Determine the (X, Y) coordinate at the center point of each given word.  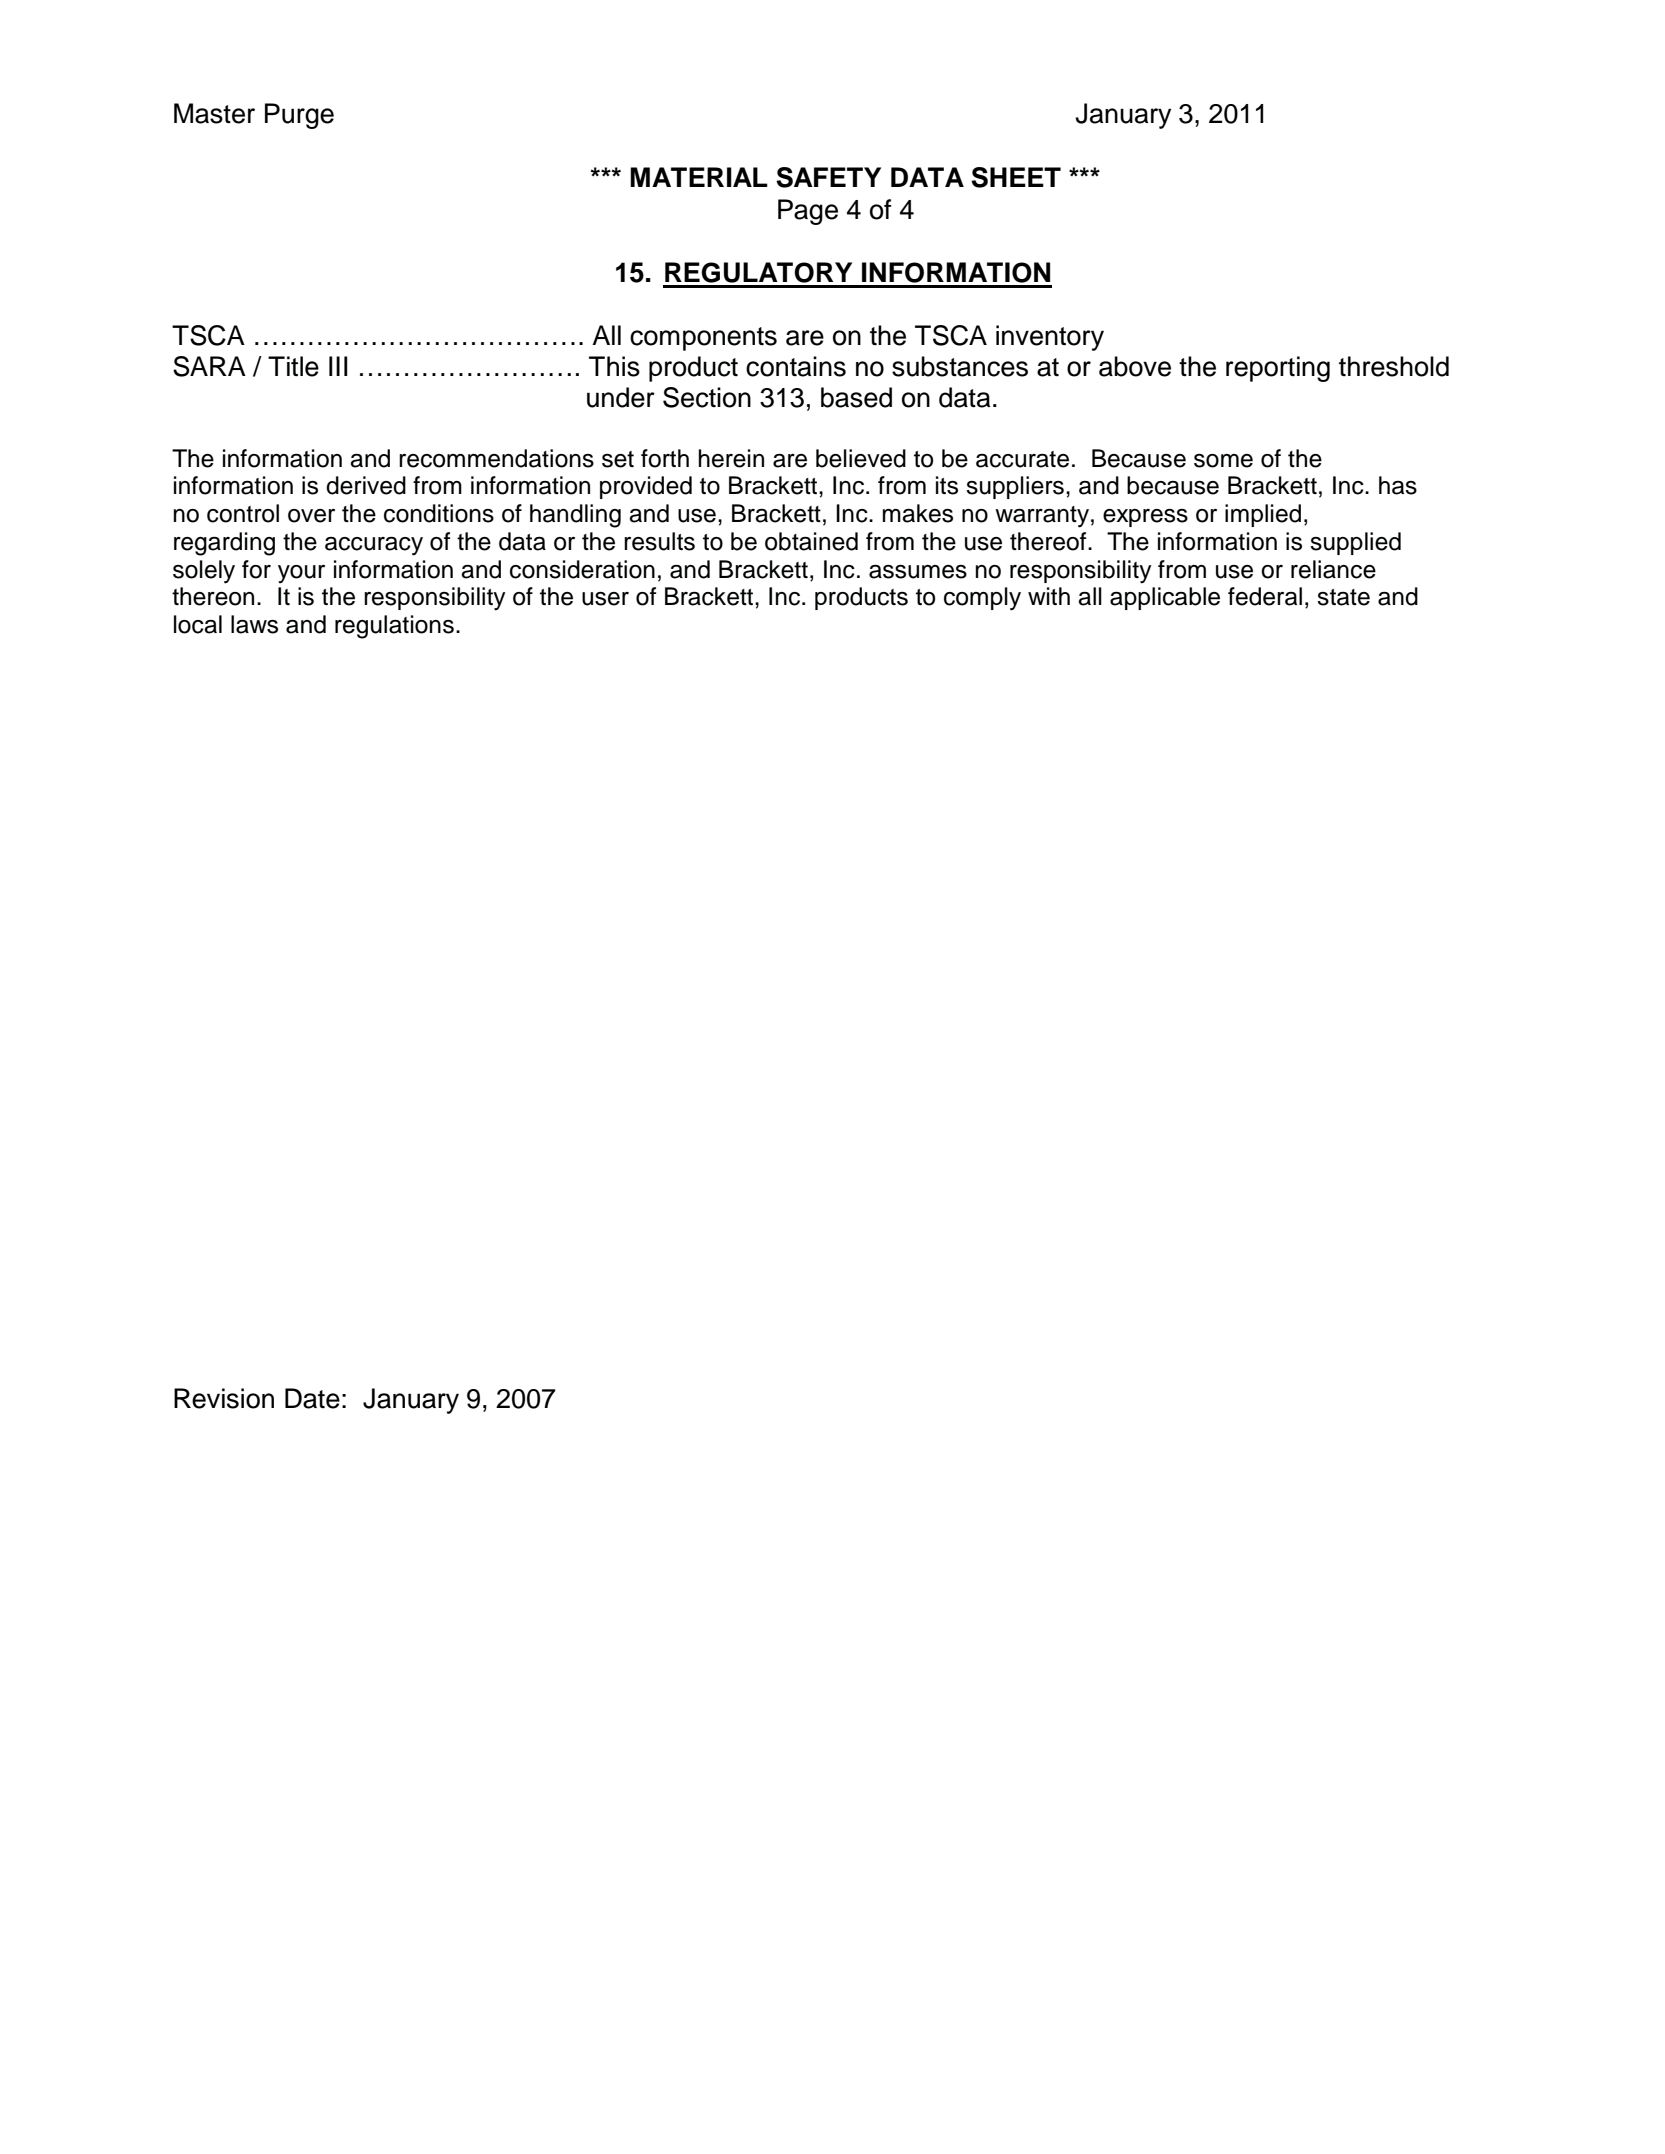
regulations (394, 627)
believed (861, 458)
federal (1265, 596)
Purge (299, 116)
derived (366, 485)
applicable (1165, 598)
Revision (224, 1398)
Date (312, 1398)
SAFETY (828, 177)
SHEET (1016, 177)
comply (982, 599)
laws (254, 624)
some (1223, 461)
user (605, 599)
